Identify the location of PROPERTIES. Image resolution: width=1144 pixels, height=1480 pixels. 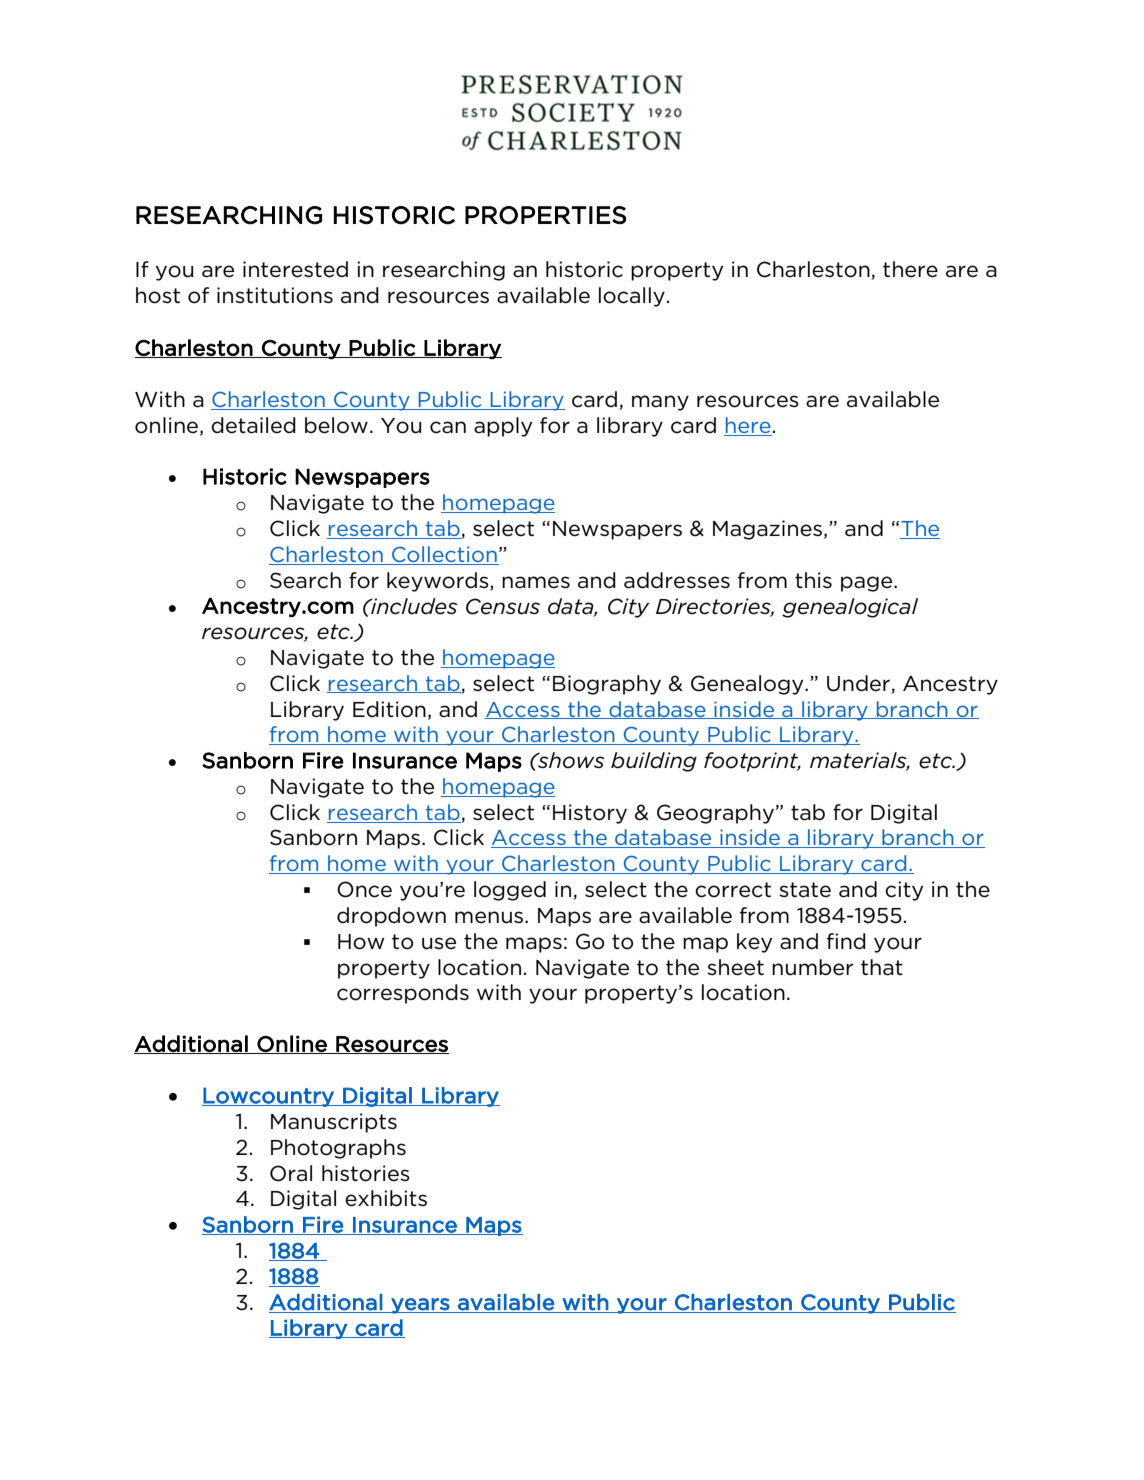
(545, 215).
